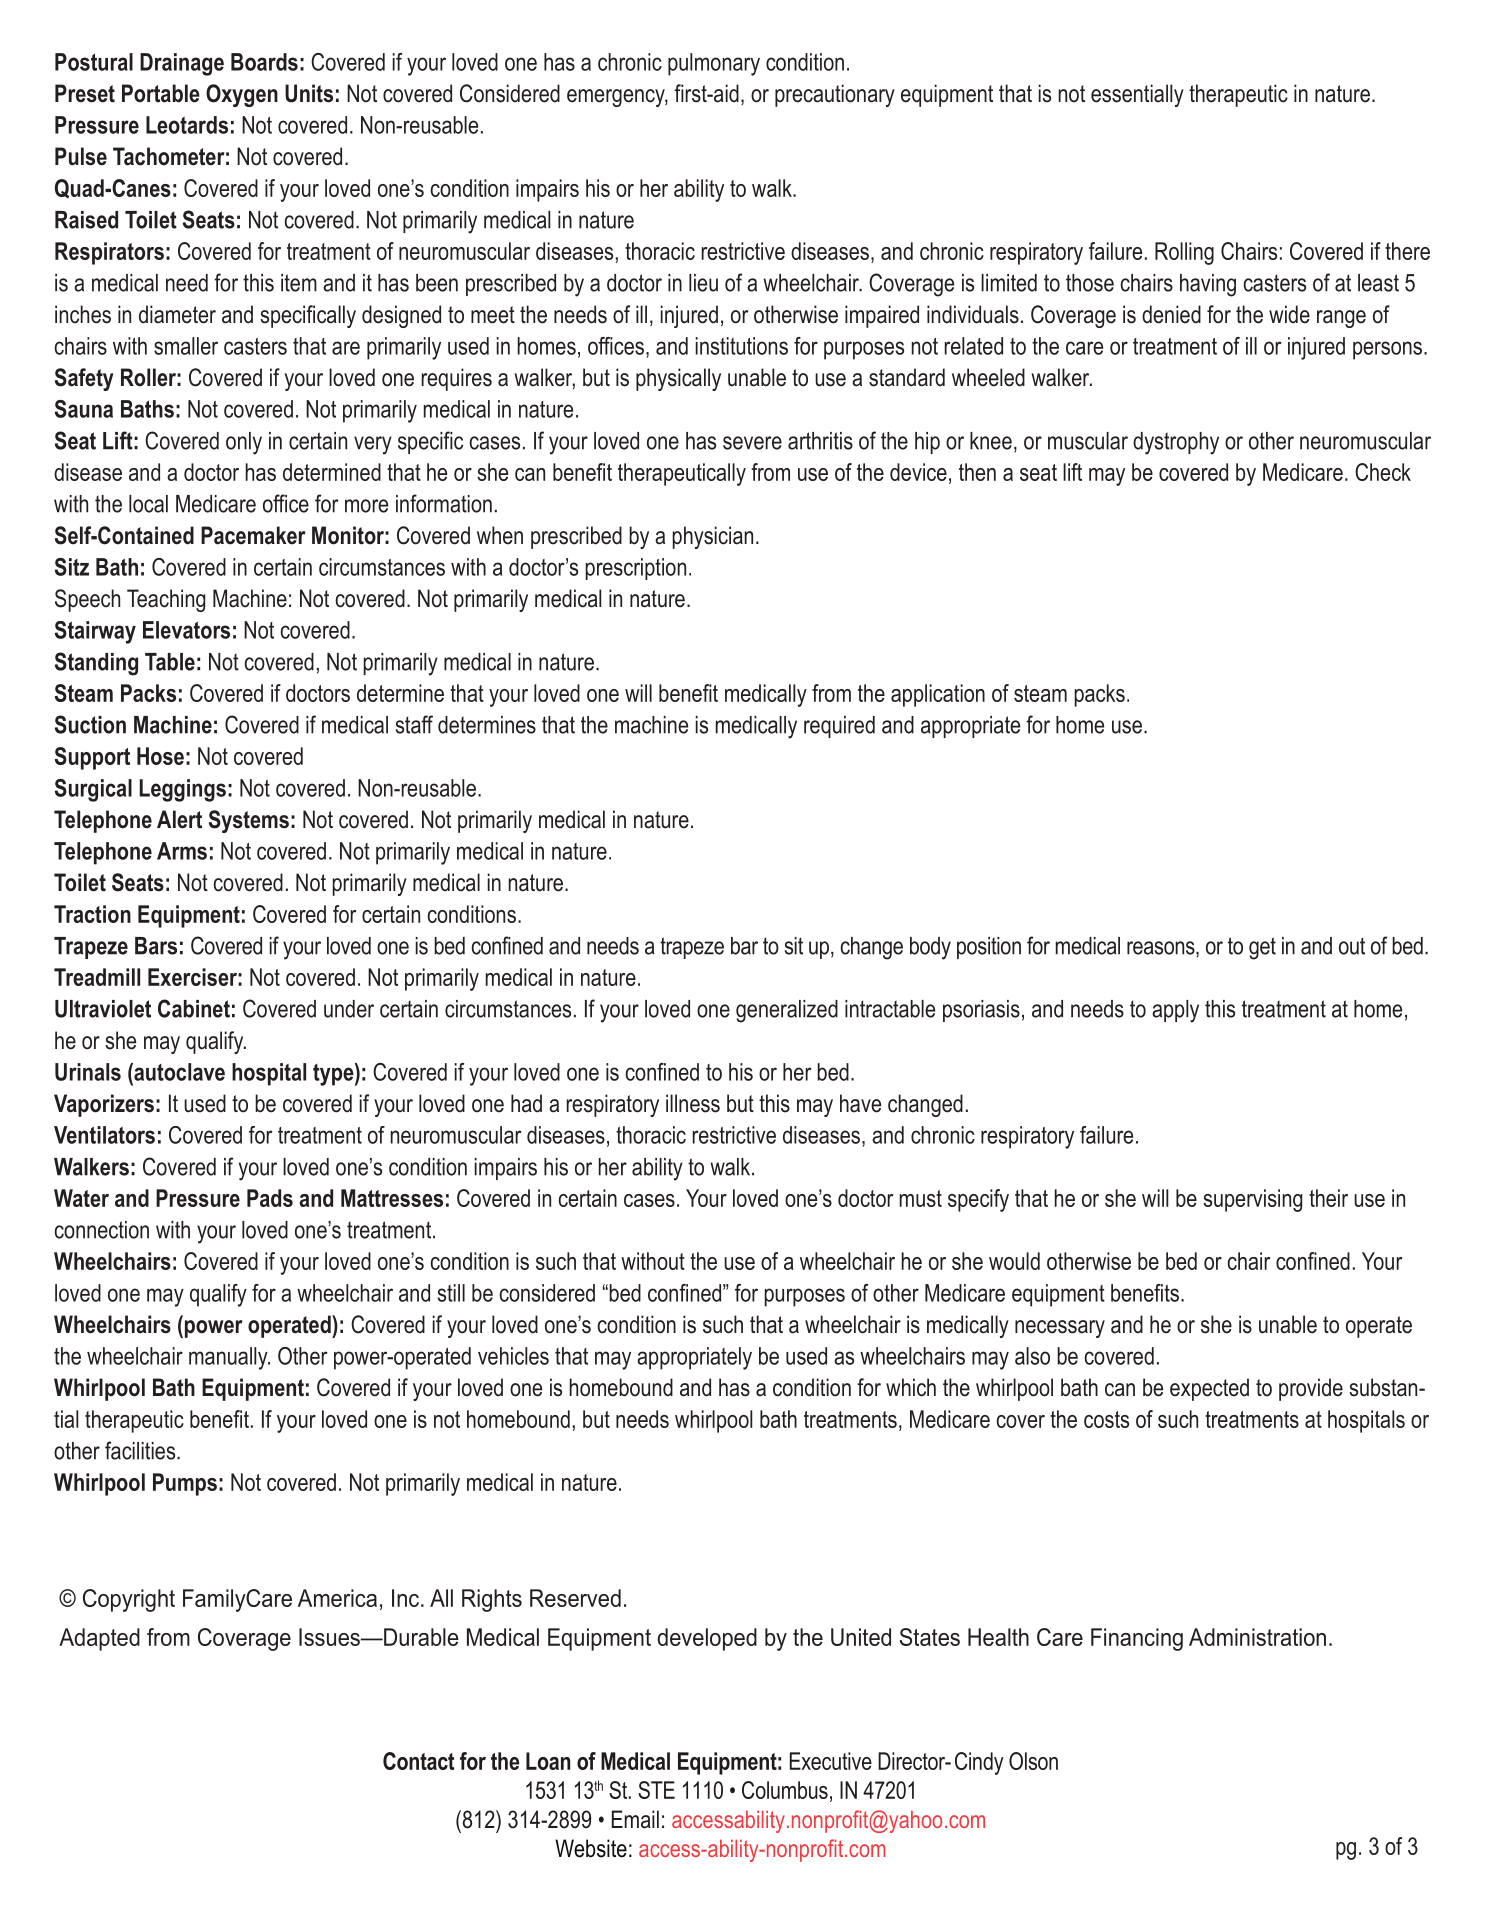 The width and height of the image is (1486, 1923). What do you see at coordinates (785, 1790) in the image?
I see `Columbus` at bounding box center [785, 1790].
